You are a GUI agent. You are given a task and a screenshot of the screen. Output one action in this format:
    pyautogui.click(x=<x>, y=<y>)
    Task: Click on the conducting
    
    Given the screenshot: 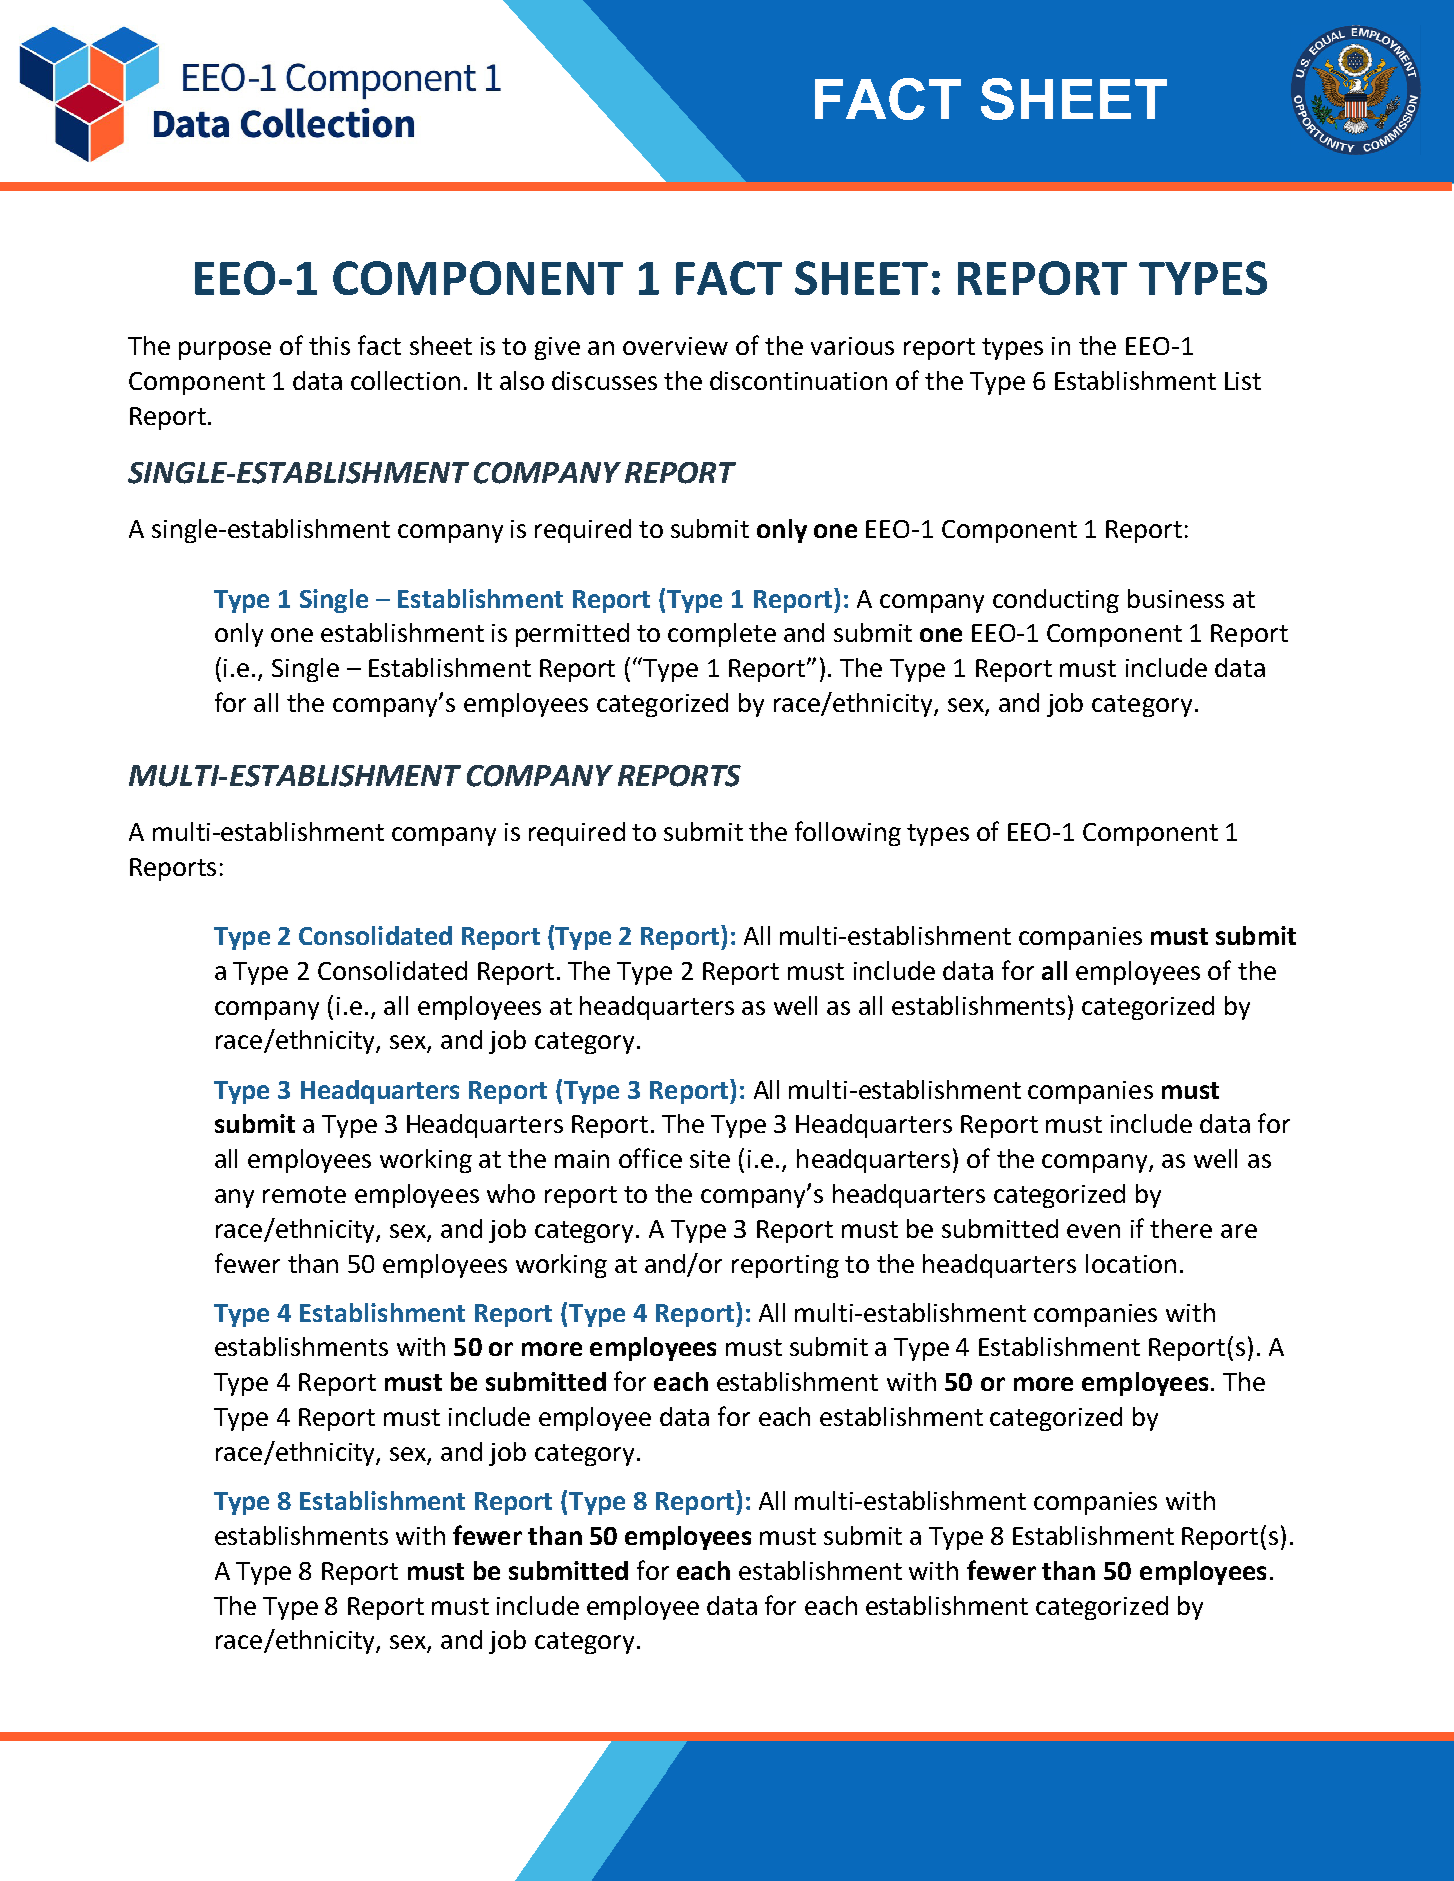 What is the action you would take?
    pyautogui.click(x=1056, y=601)
